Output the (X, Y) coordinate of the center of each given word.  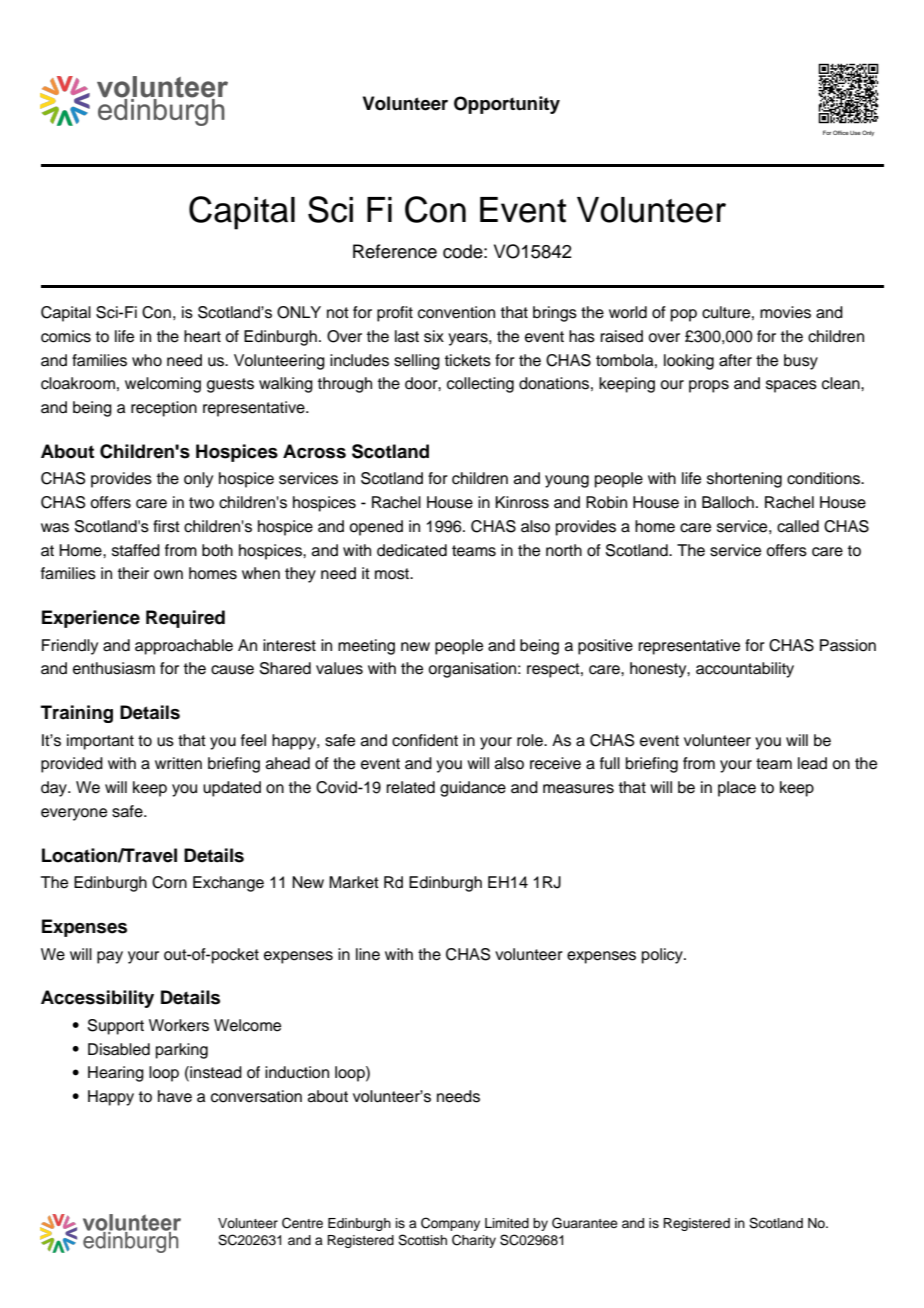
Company (450, 1224)
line (368, 954)
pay (110, 957)
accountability (745, 670)
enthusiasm (114, 668)
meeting (366, 647)
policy (663, 956)
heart (202, 336)
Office (841, 132)
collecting (480, 385)
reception (164, 409)
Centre (302, 1223)
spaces (791, 386)
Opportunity (507, 105)
